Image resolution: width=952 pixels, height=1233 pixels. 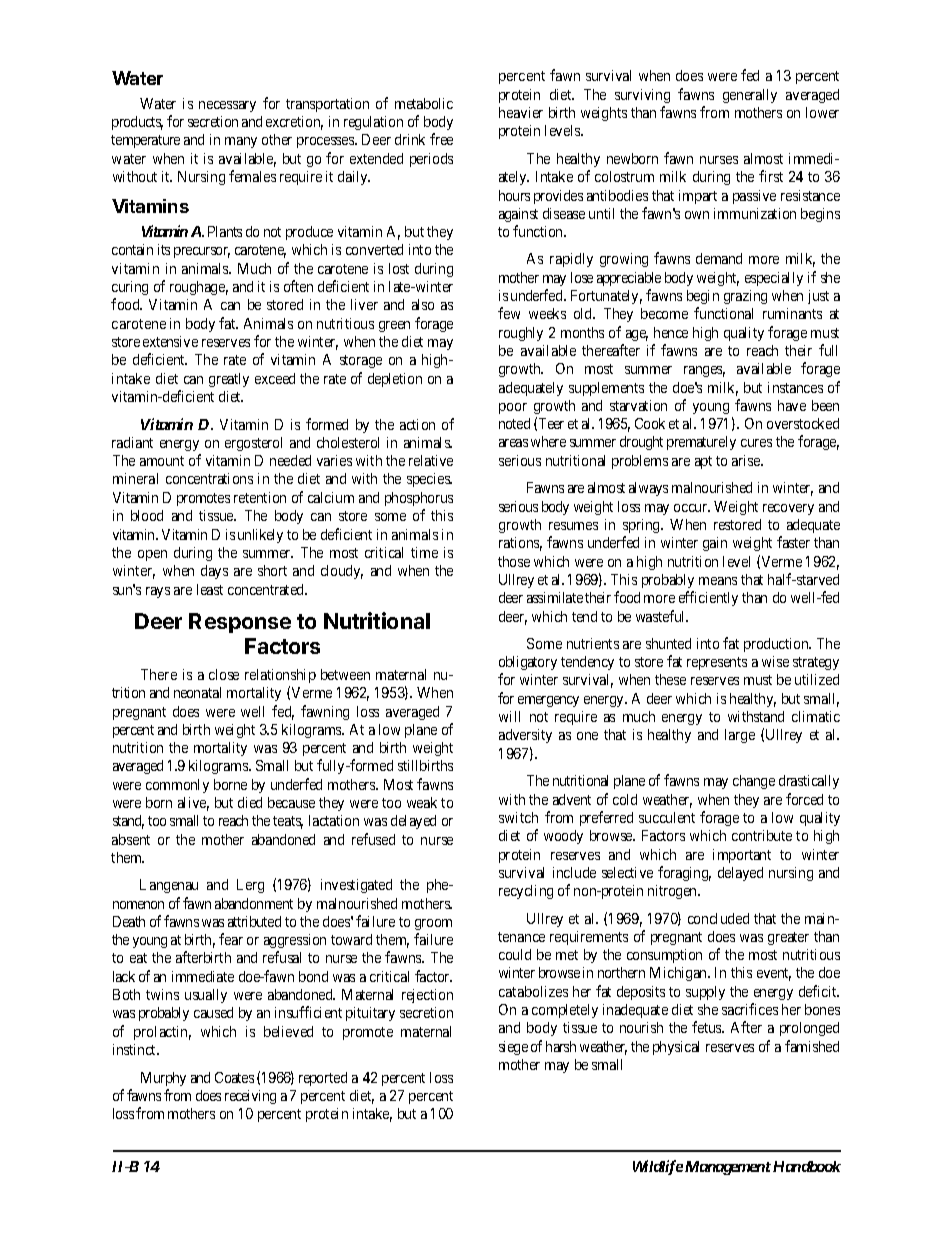 I want to click on amount, so click(x=162, y=461).
